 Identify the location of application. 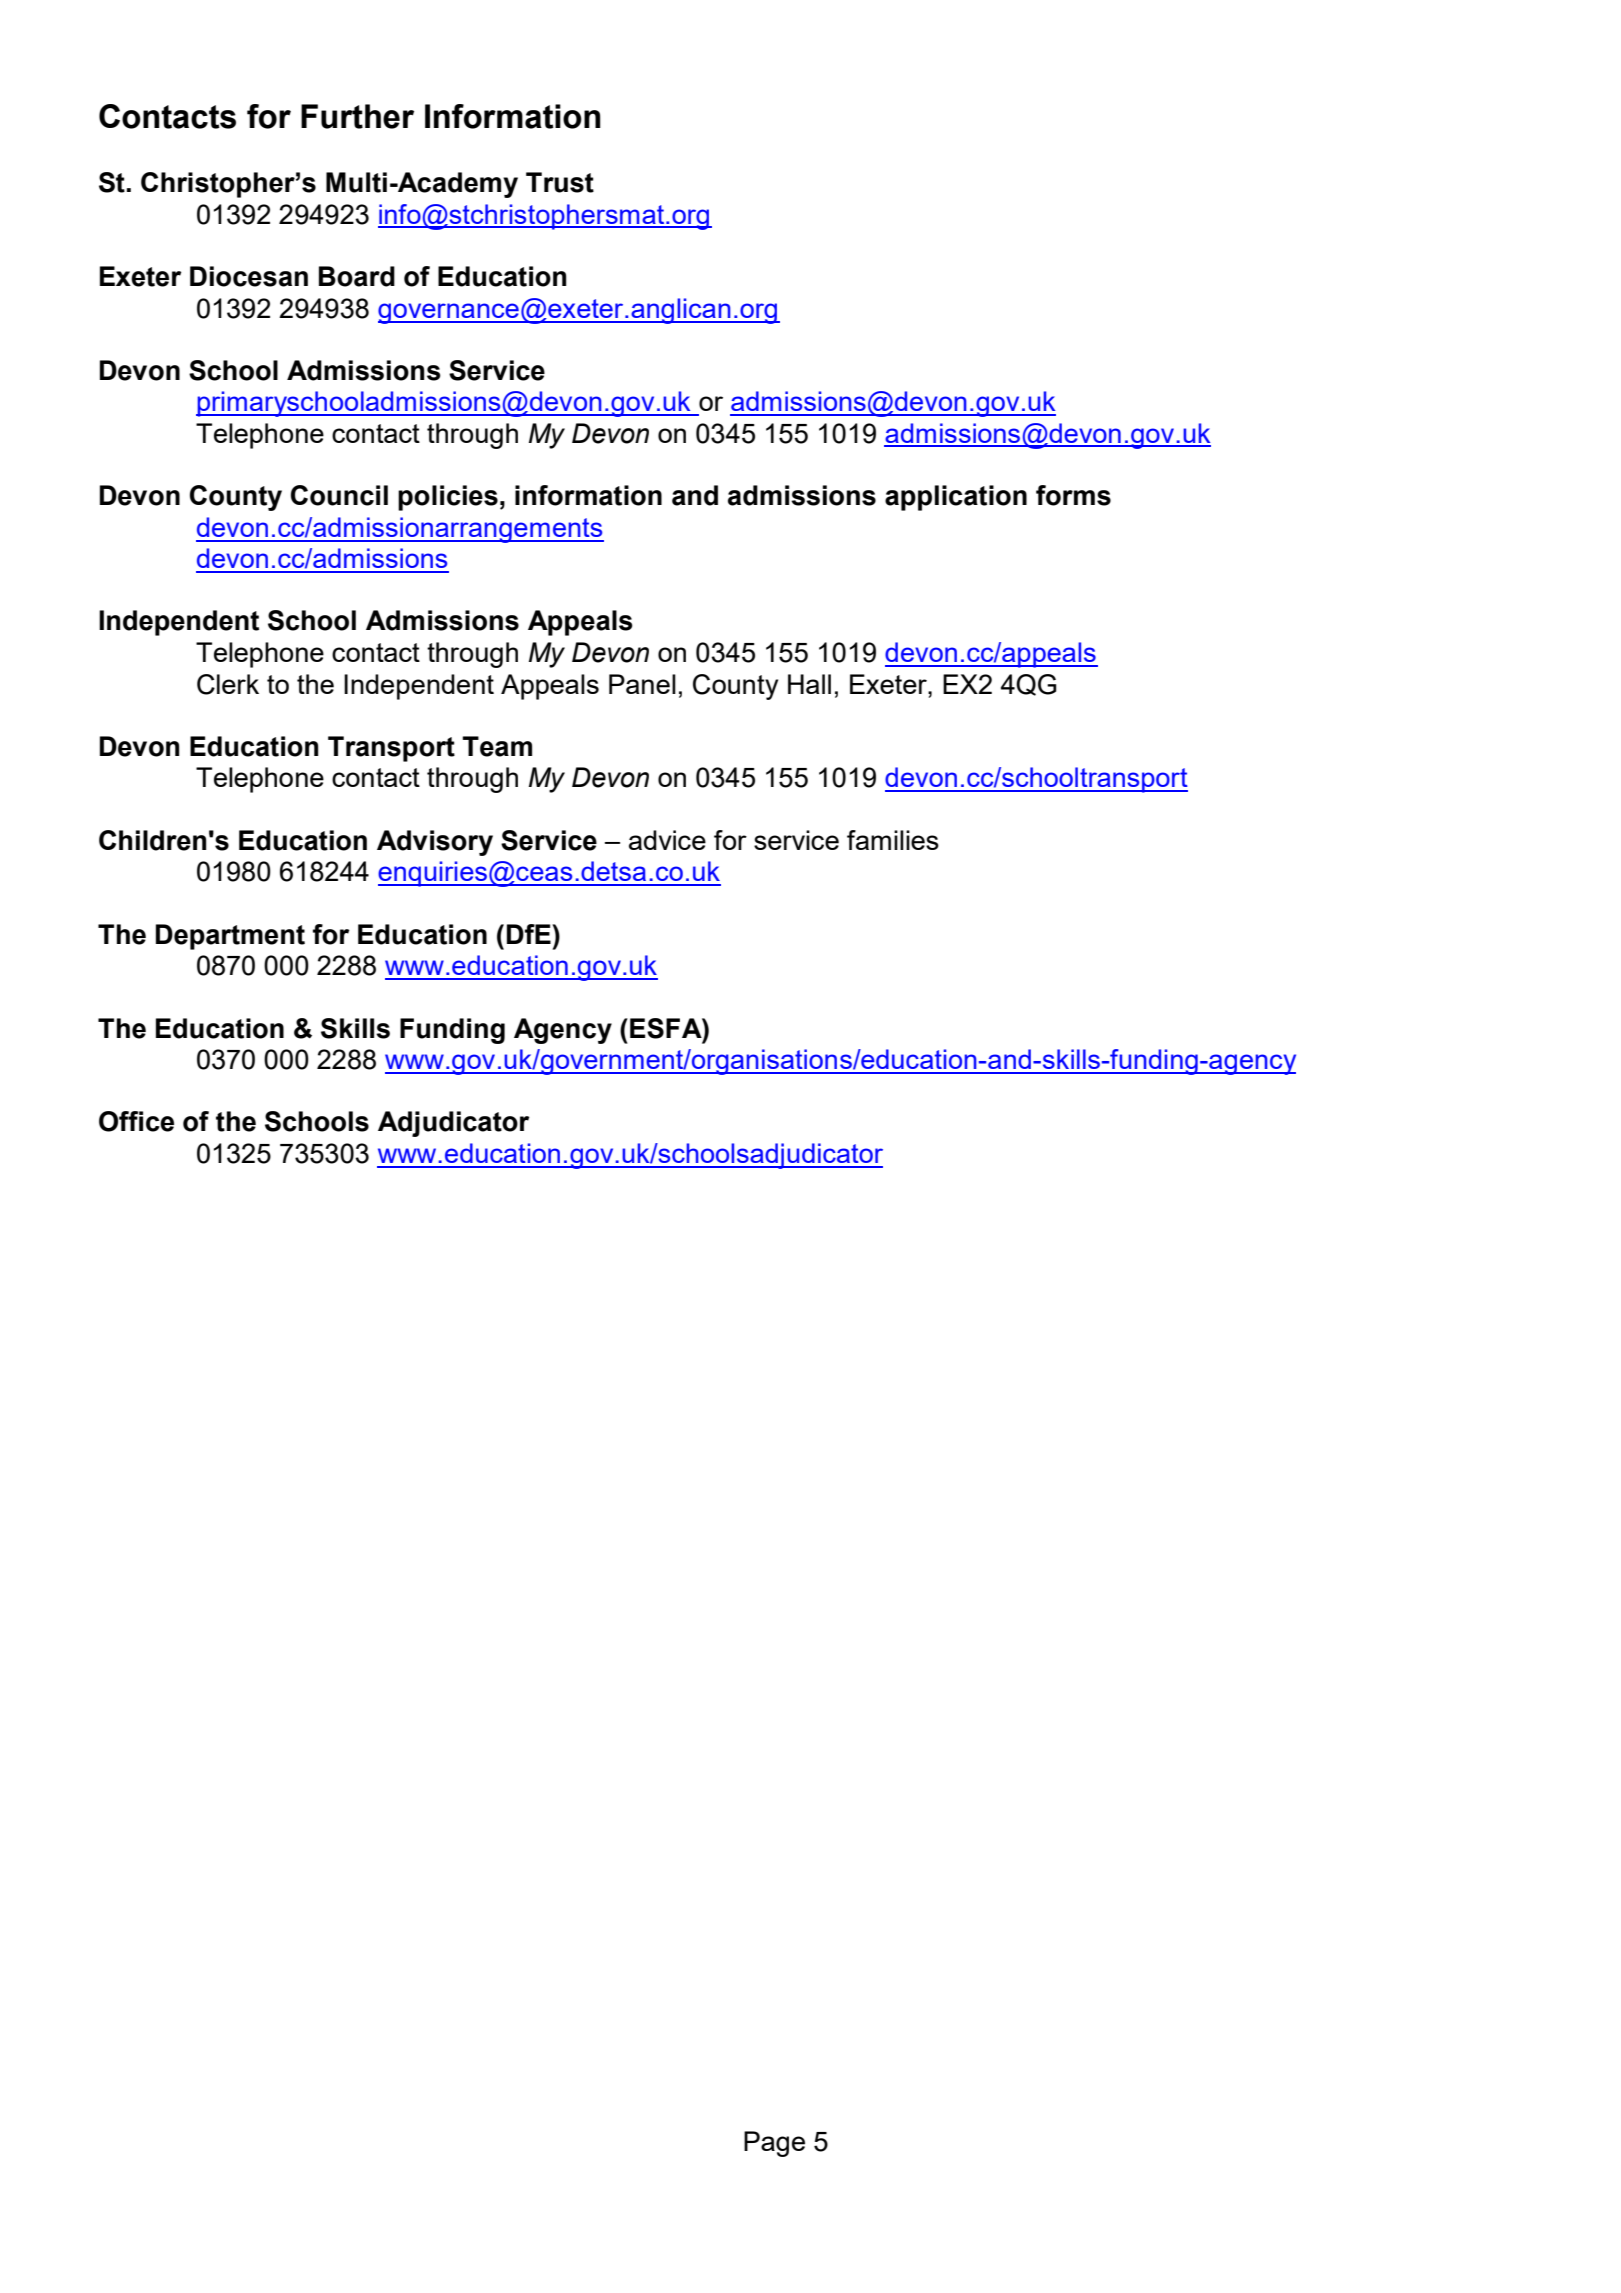
(956, 498).
